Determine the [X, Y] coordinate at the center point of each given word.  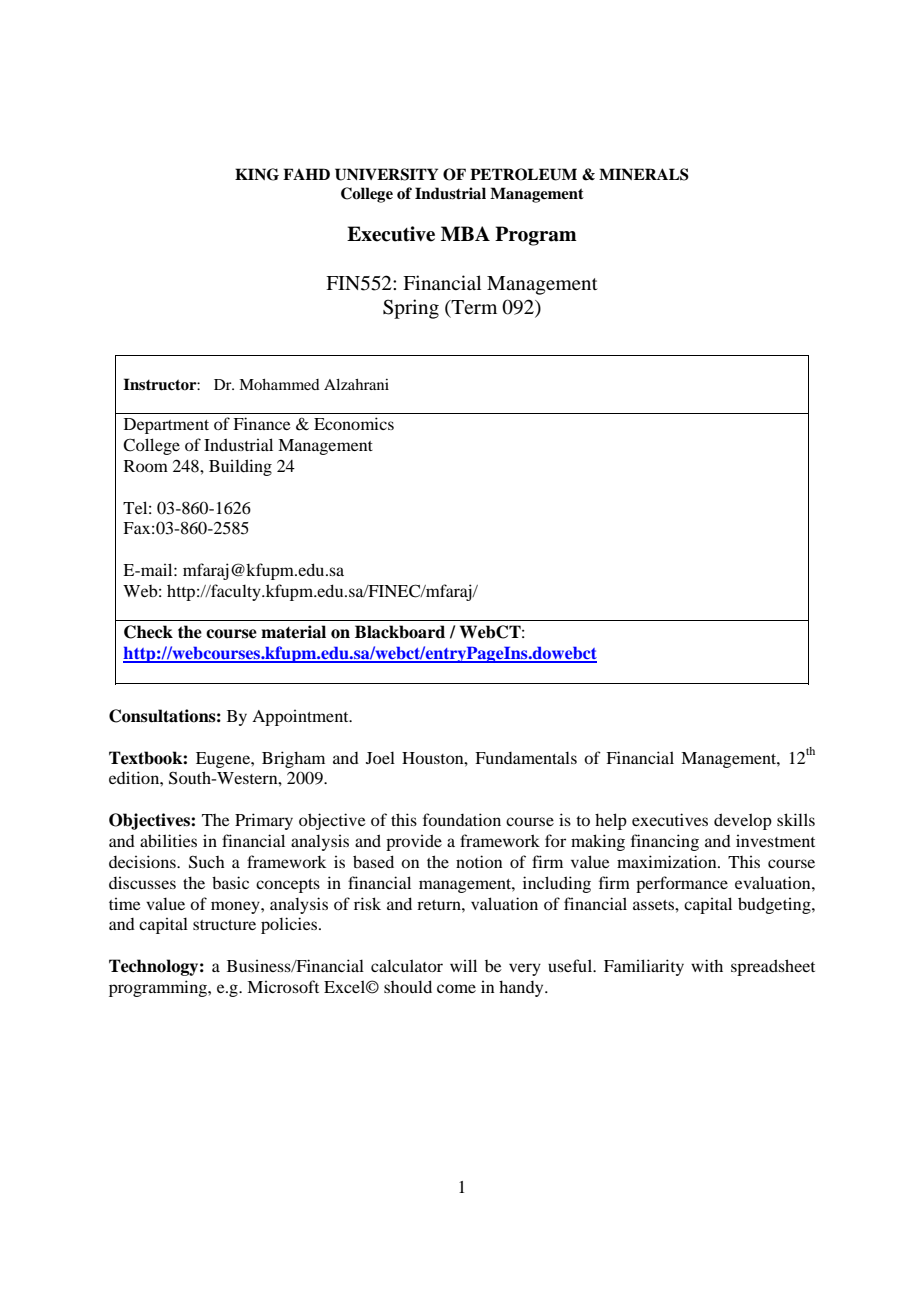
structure [224, 925]
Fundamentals [526, 757]
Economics [354, 423]
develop [743, 821]
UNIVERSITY [386, 174]
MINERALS [644, 174]
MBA [465, 233]
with [707, 965]
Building [240, 467]
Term [473, 307]
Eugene [224, 760]
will [463, 965]
